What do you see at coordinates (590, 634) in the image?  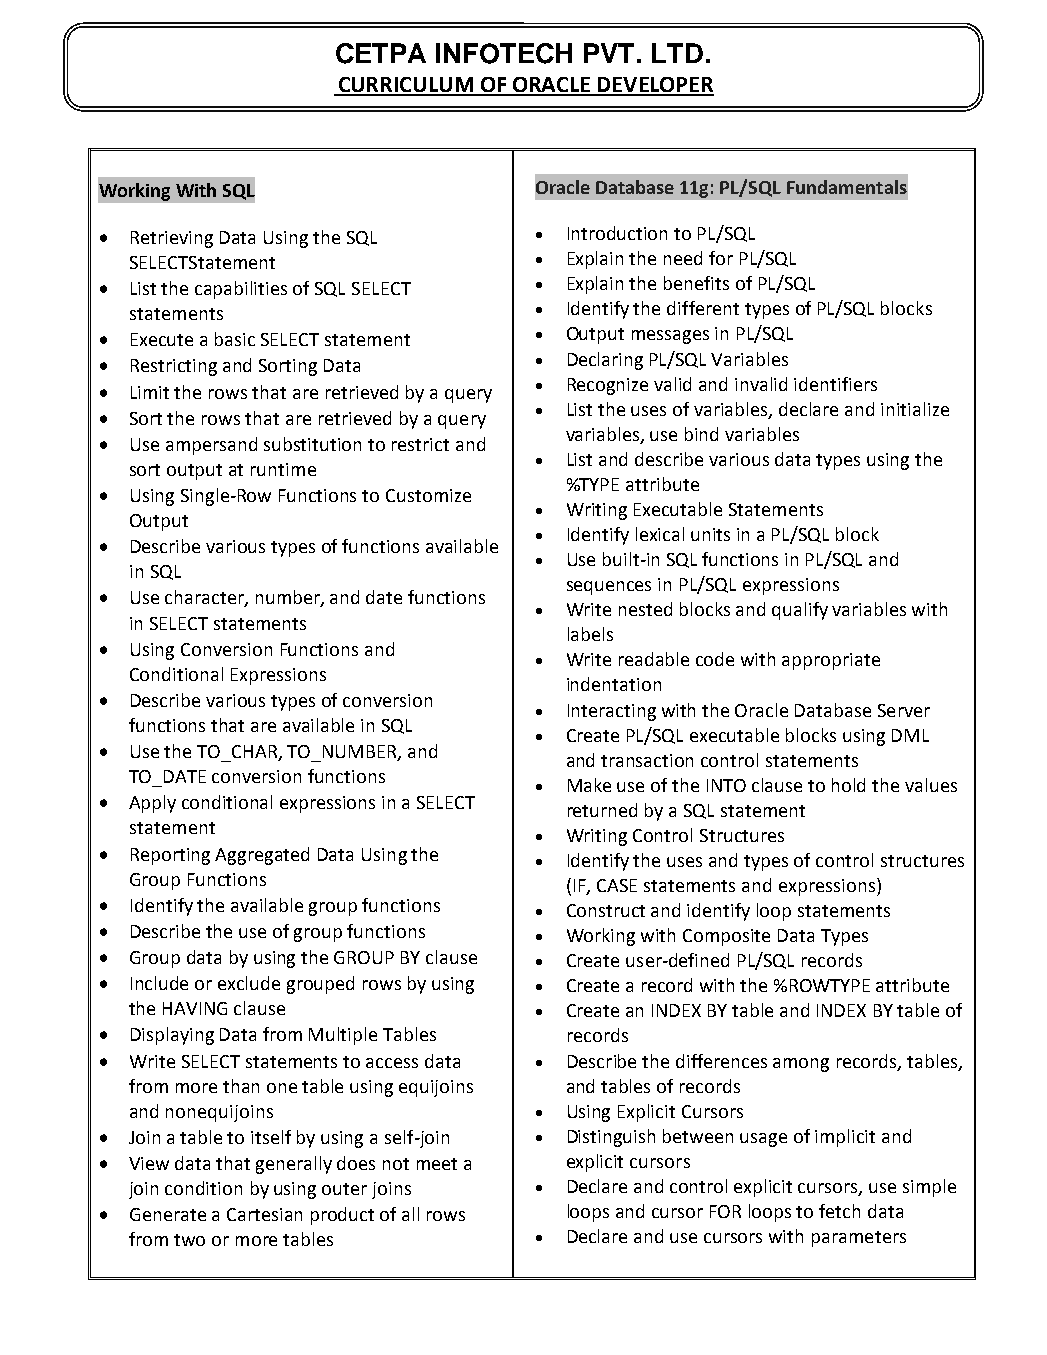 I see `labels` at bounding box center [590, 634].
